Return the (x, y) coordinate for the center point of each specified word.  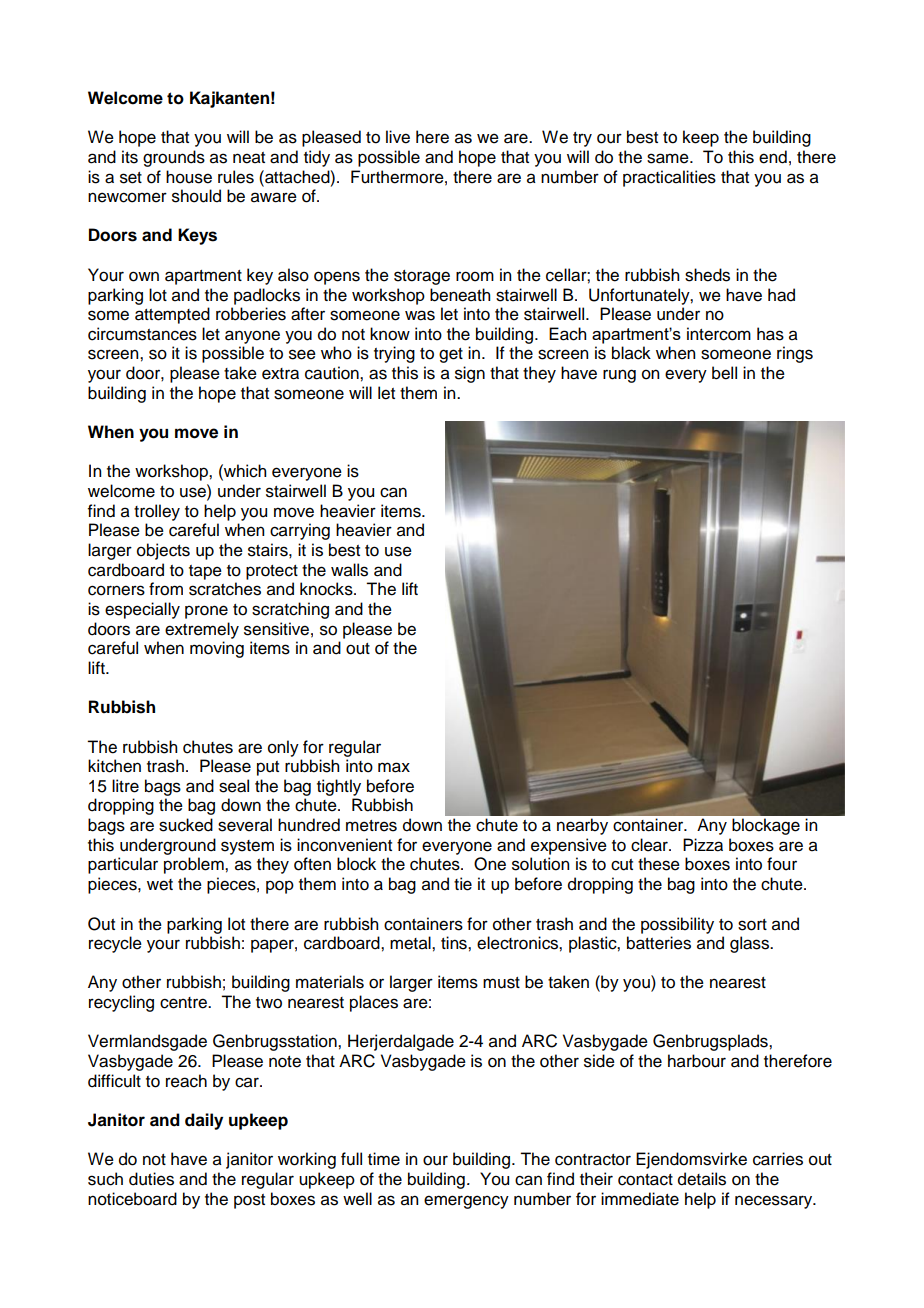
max (394, 767)
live (398, 137)
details (702, 1179)
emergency (466, 1202)
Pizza (703, 845)
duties (151, 1179)
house (189, 177)
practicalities (669, 178)
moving (217, 649)
